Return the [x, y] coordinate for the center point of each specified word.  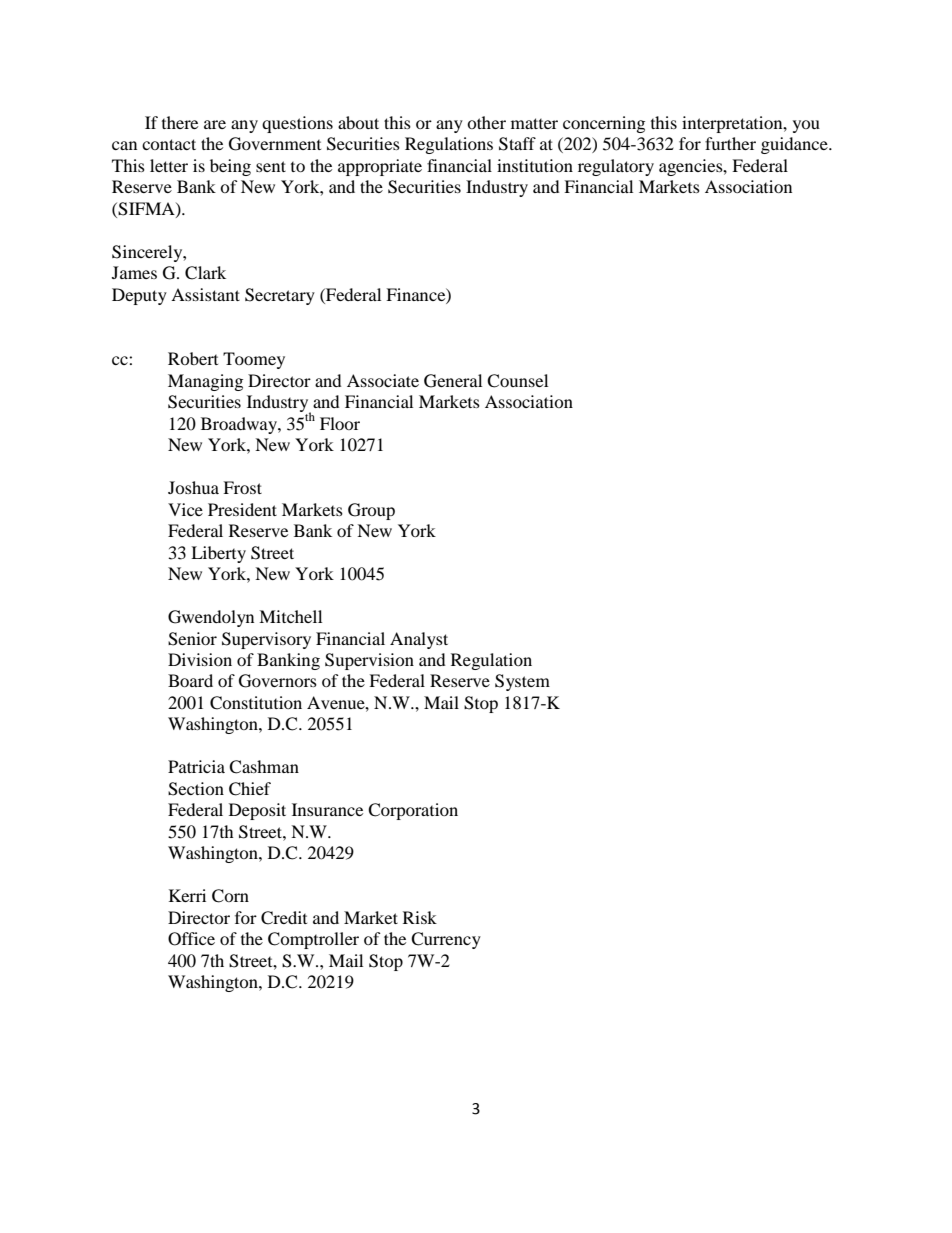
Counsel [517, 381]
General [453, 381]
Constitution [256, 703]
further [730, 143]
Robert [193, 358]
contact [169, 144]
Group [371, 511]
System [522, 682]
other [486, 122]
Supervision [369, 661]
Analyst [419, 640]
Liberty [218, 554]
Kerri [187, 895]
